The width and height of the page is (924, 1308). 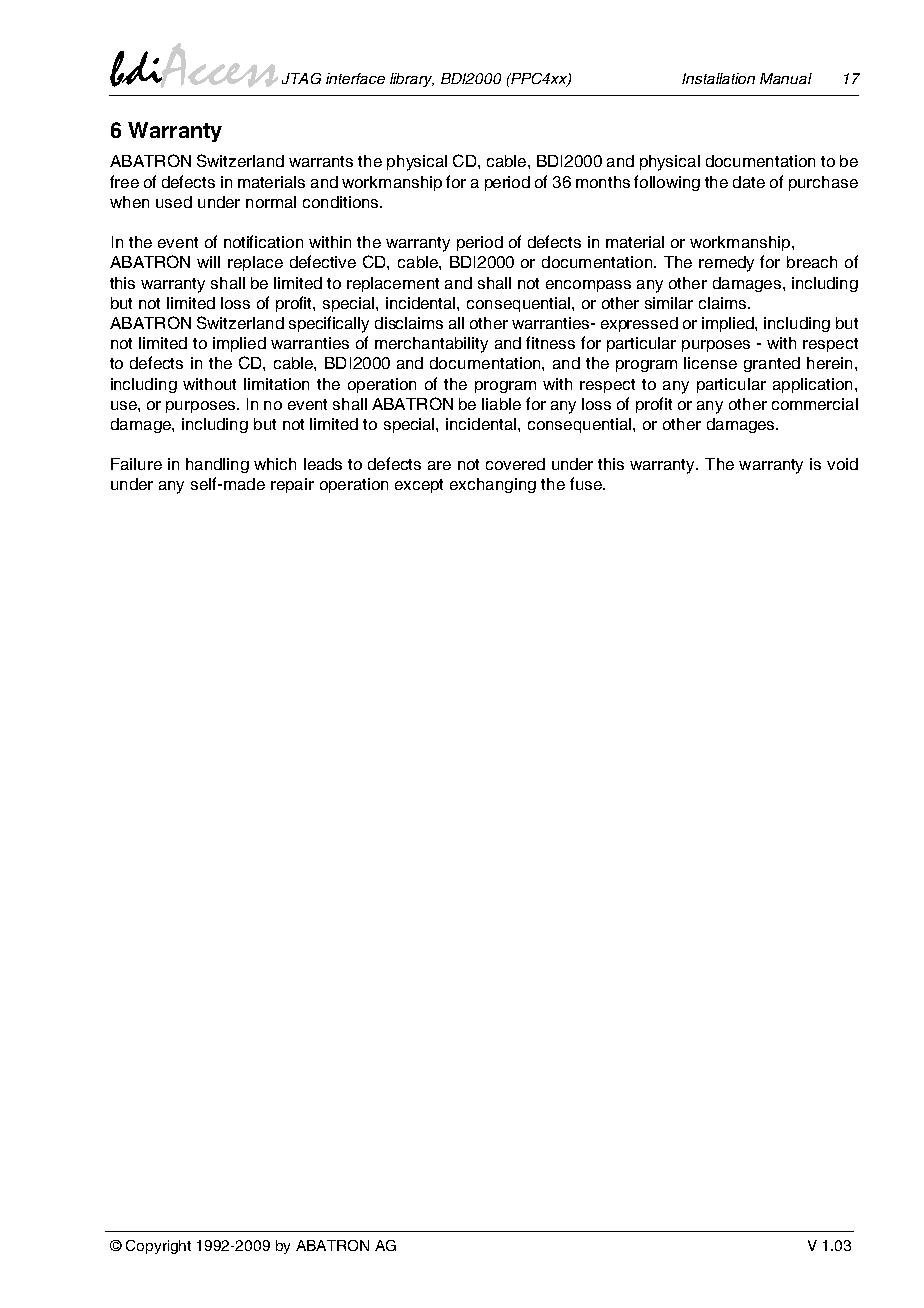 I want to click on liable, so click(x=501, y=404).
